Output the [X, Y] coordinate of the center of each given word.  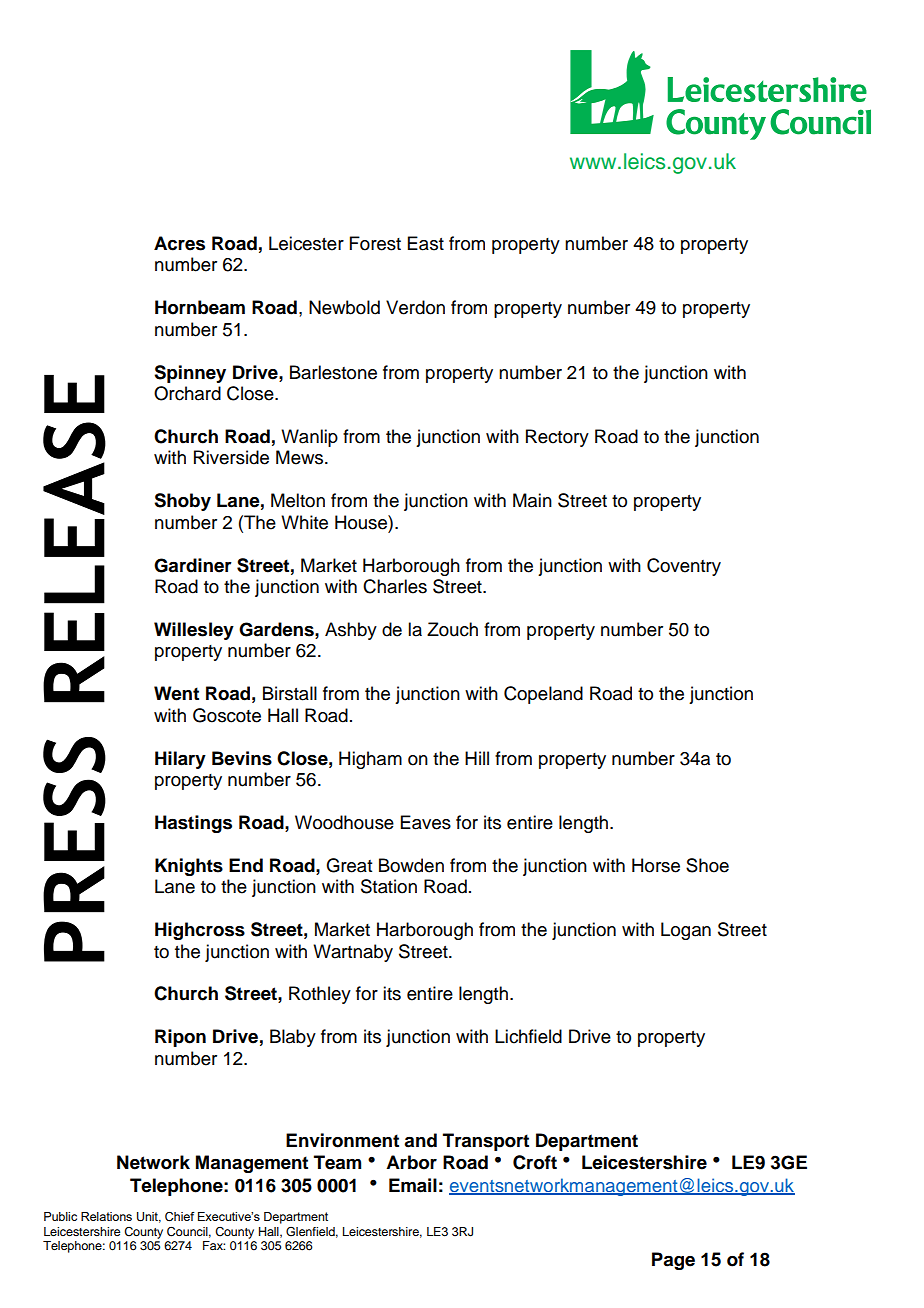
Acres [179, 243]
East [426, 243]
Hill [477, 758]
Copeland [543, 695]
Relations [106, 1216]
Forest [375, 243]
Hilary [180, 760]
